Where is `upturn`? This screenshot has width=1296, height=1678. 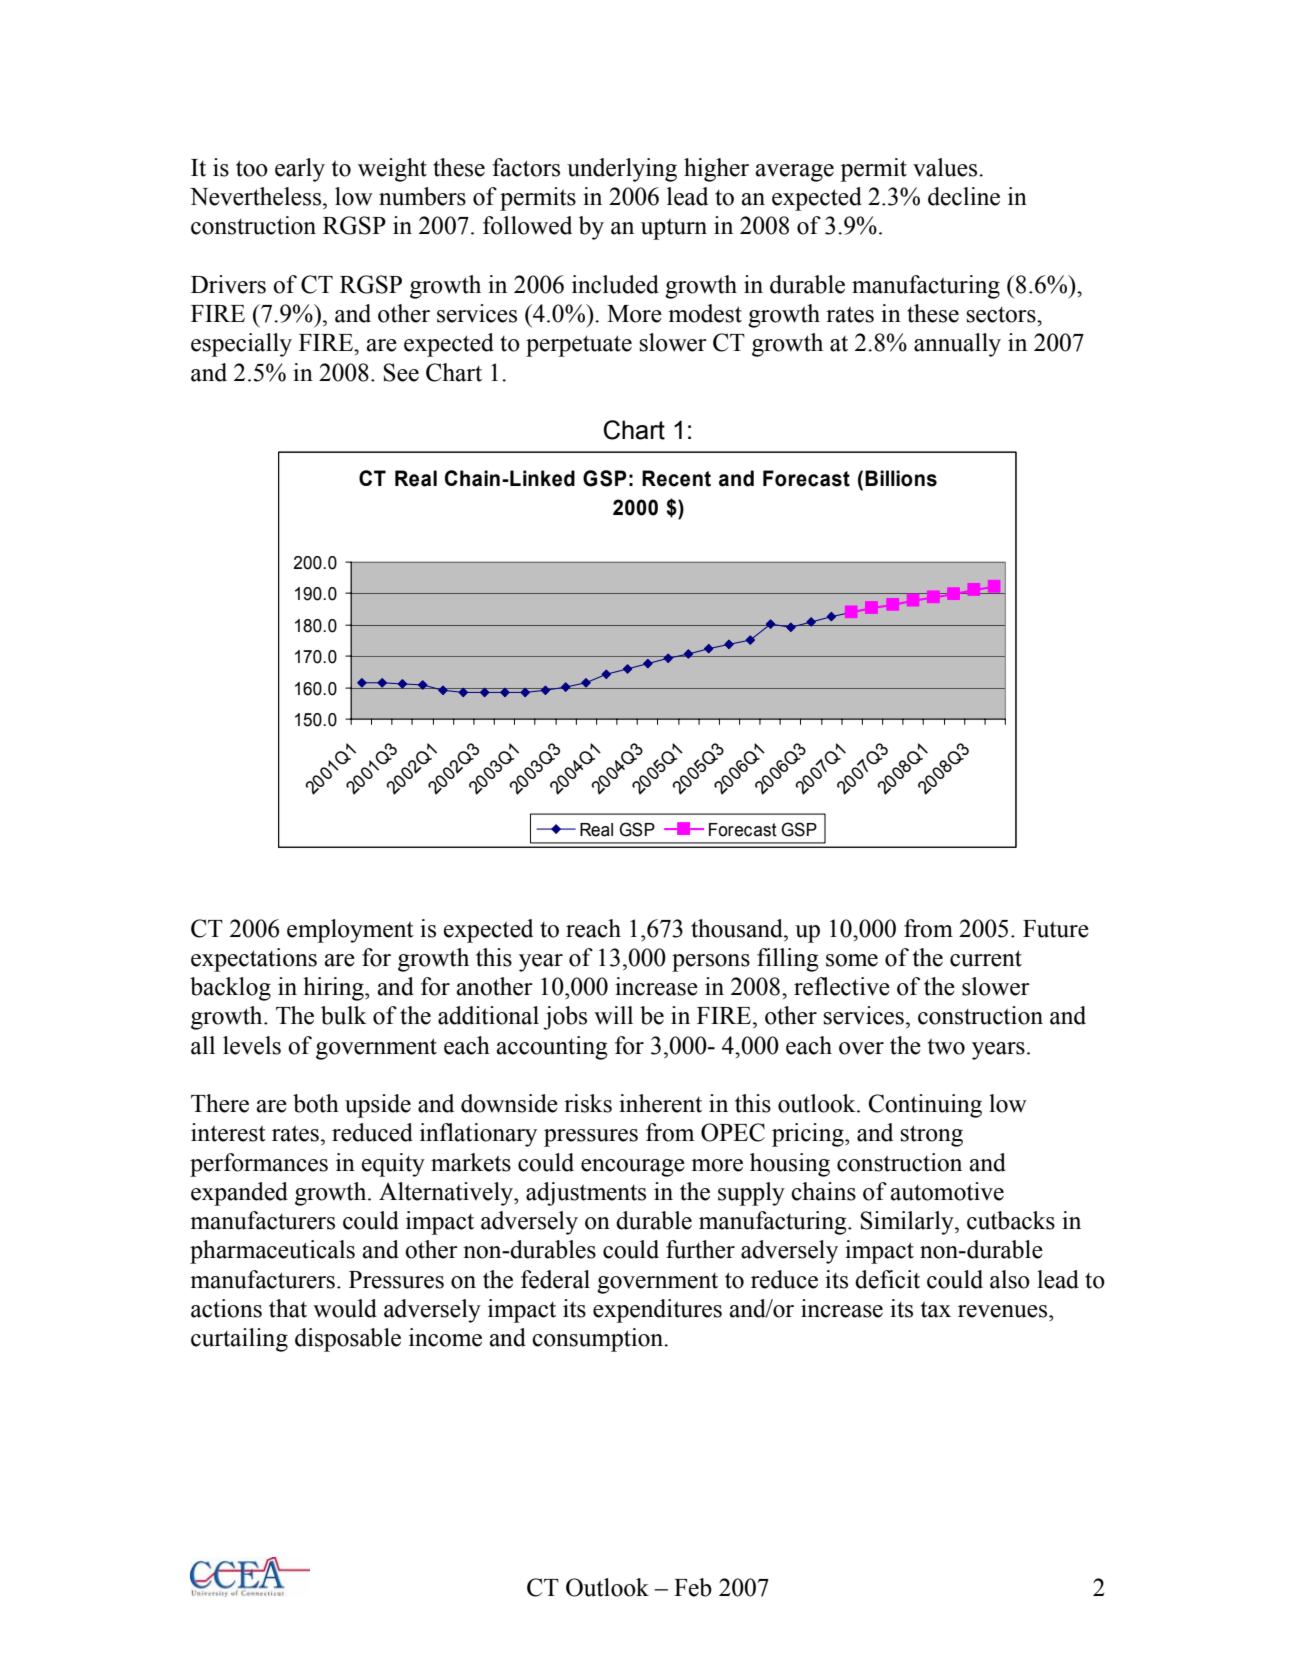
upturn is located at coordinates (674, 229).
